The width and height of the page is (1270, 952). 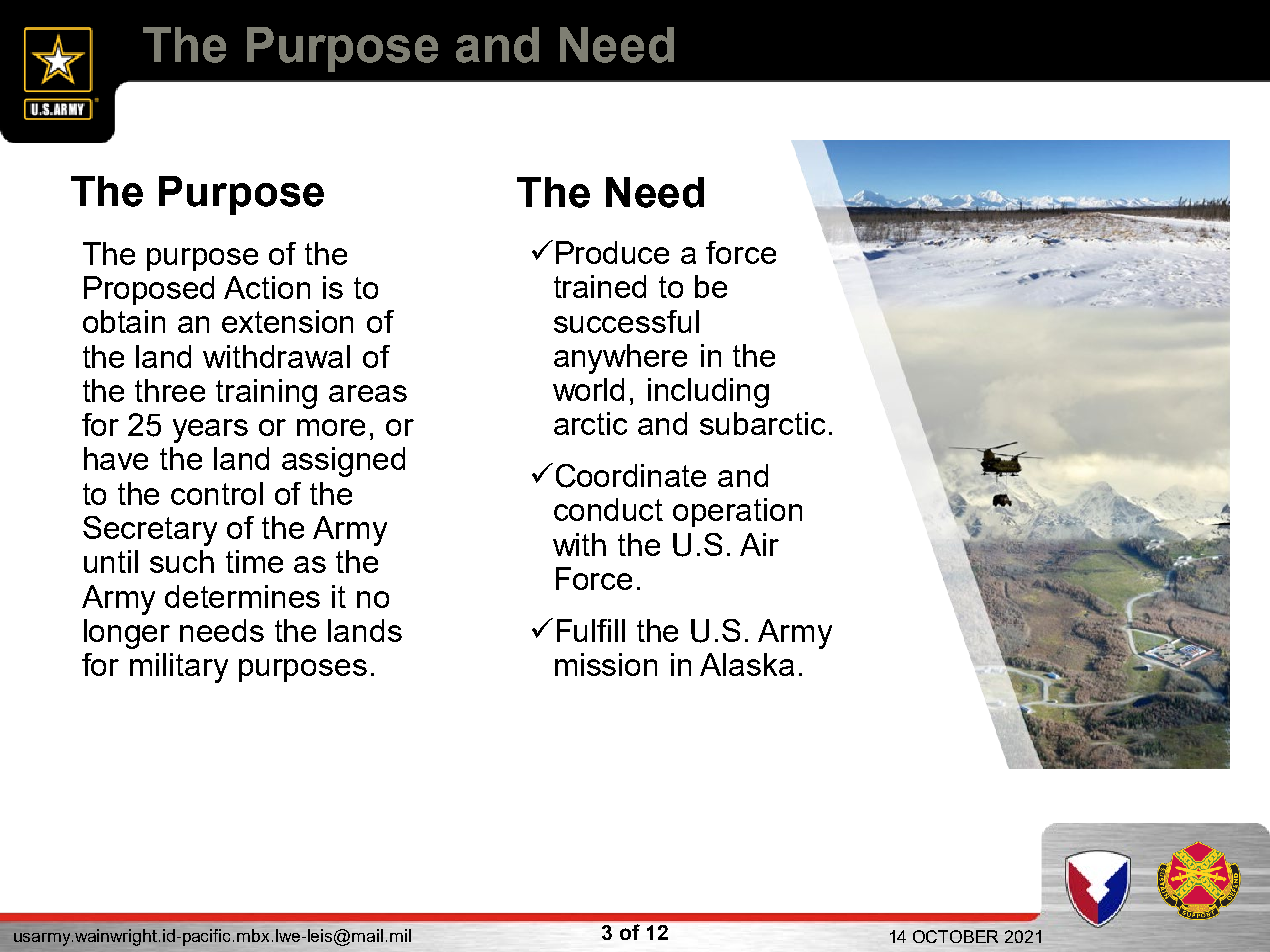 I want to click on OCTOBER, so click(x=955, y=936).
